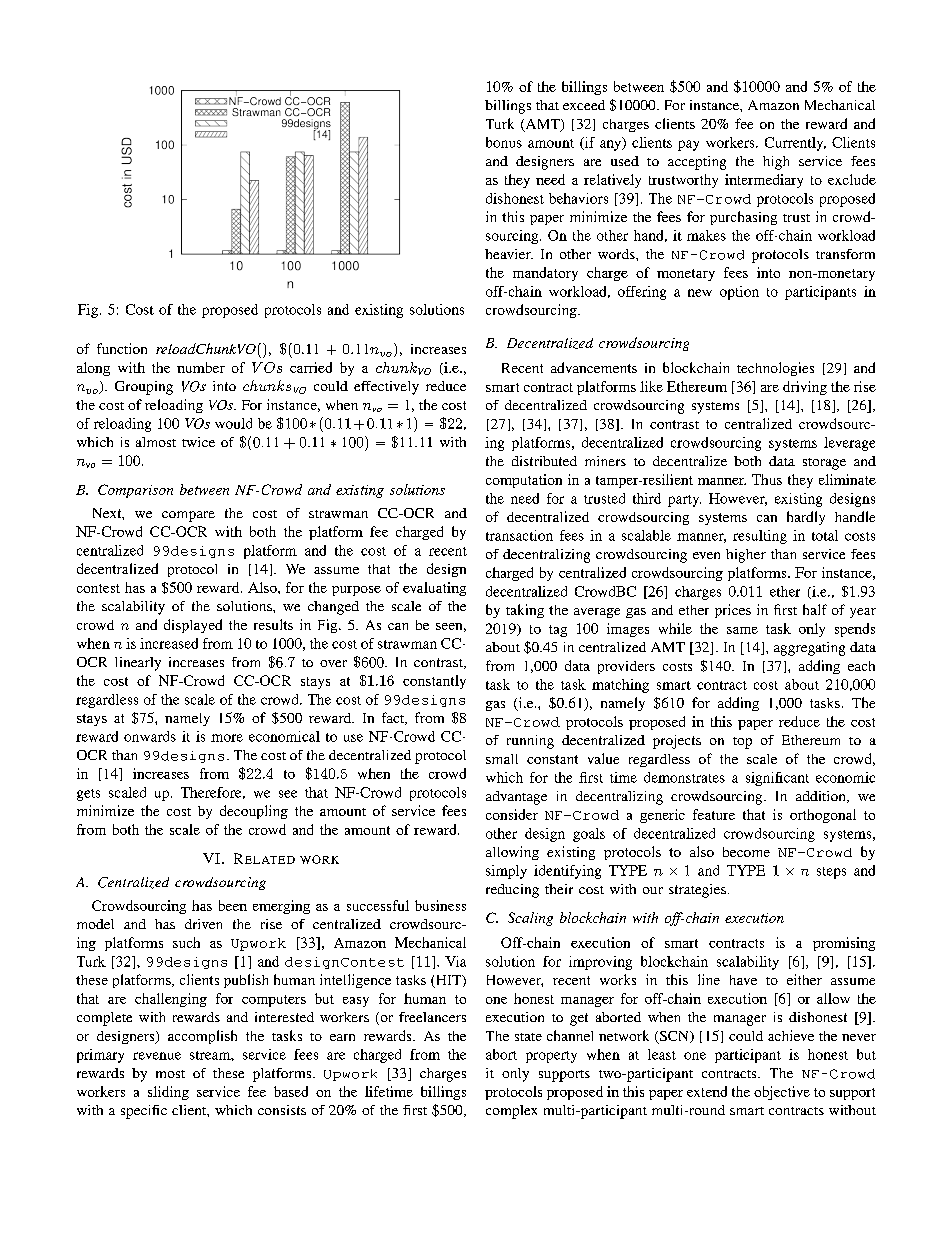 The image size is (952, 1233). I want to click on prices, so click(733, 611).
